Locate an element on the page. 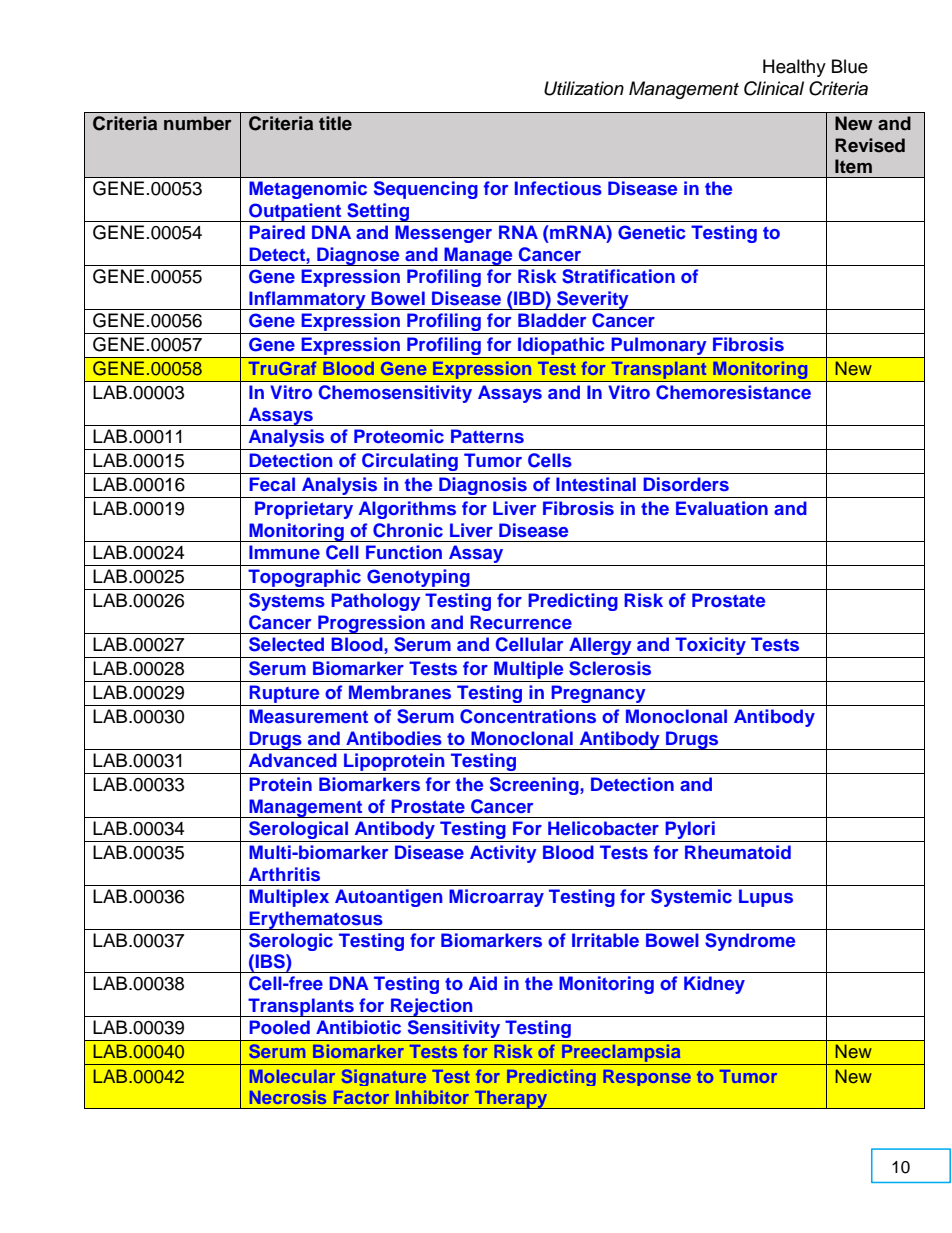 The height and width of the document is (1233, 952). Evaluation is located at coordinates (722, 508).
